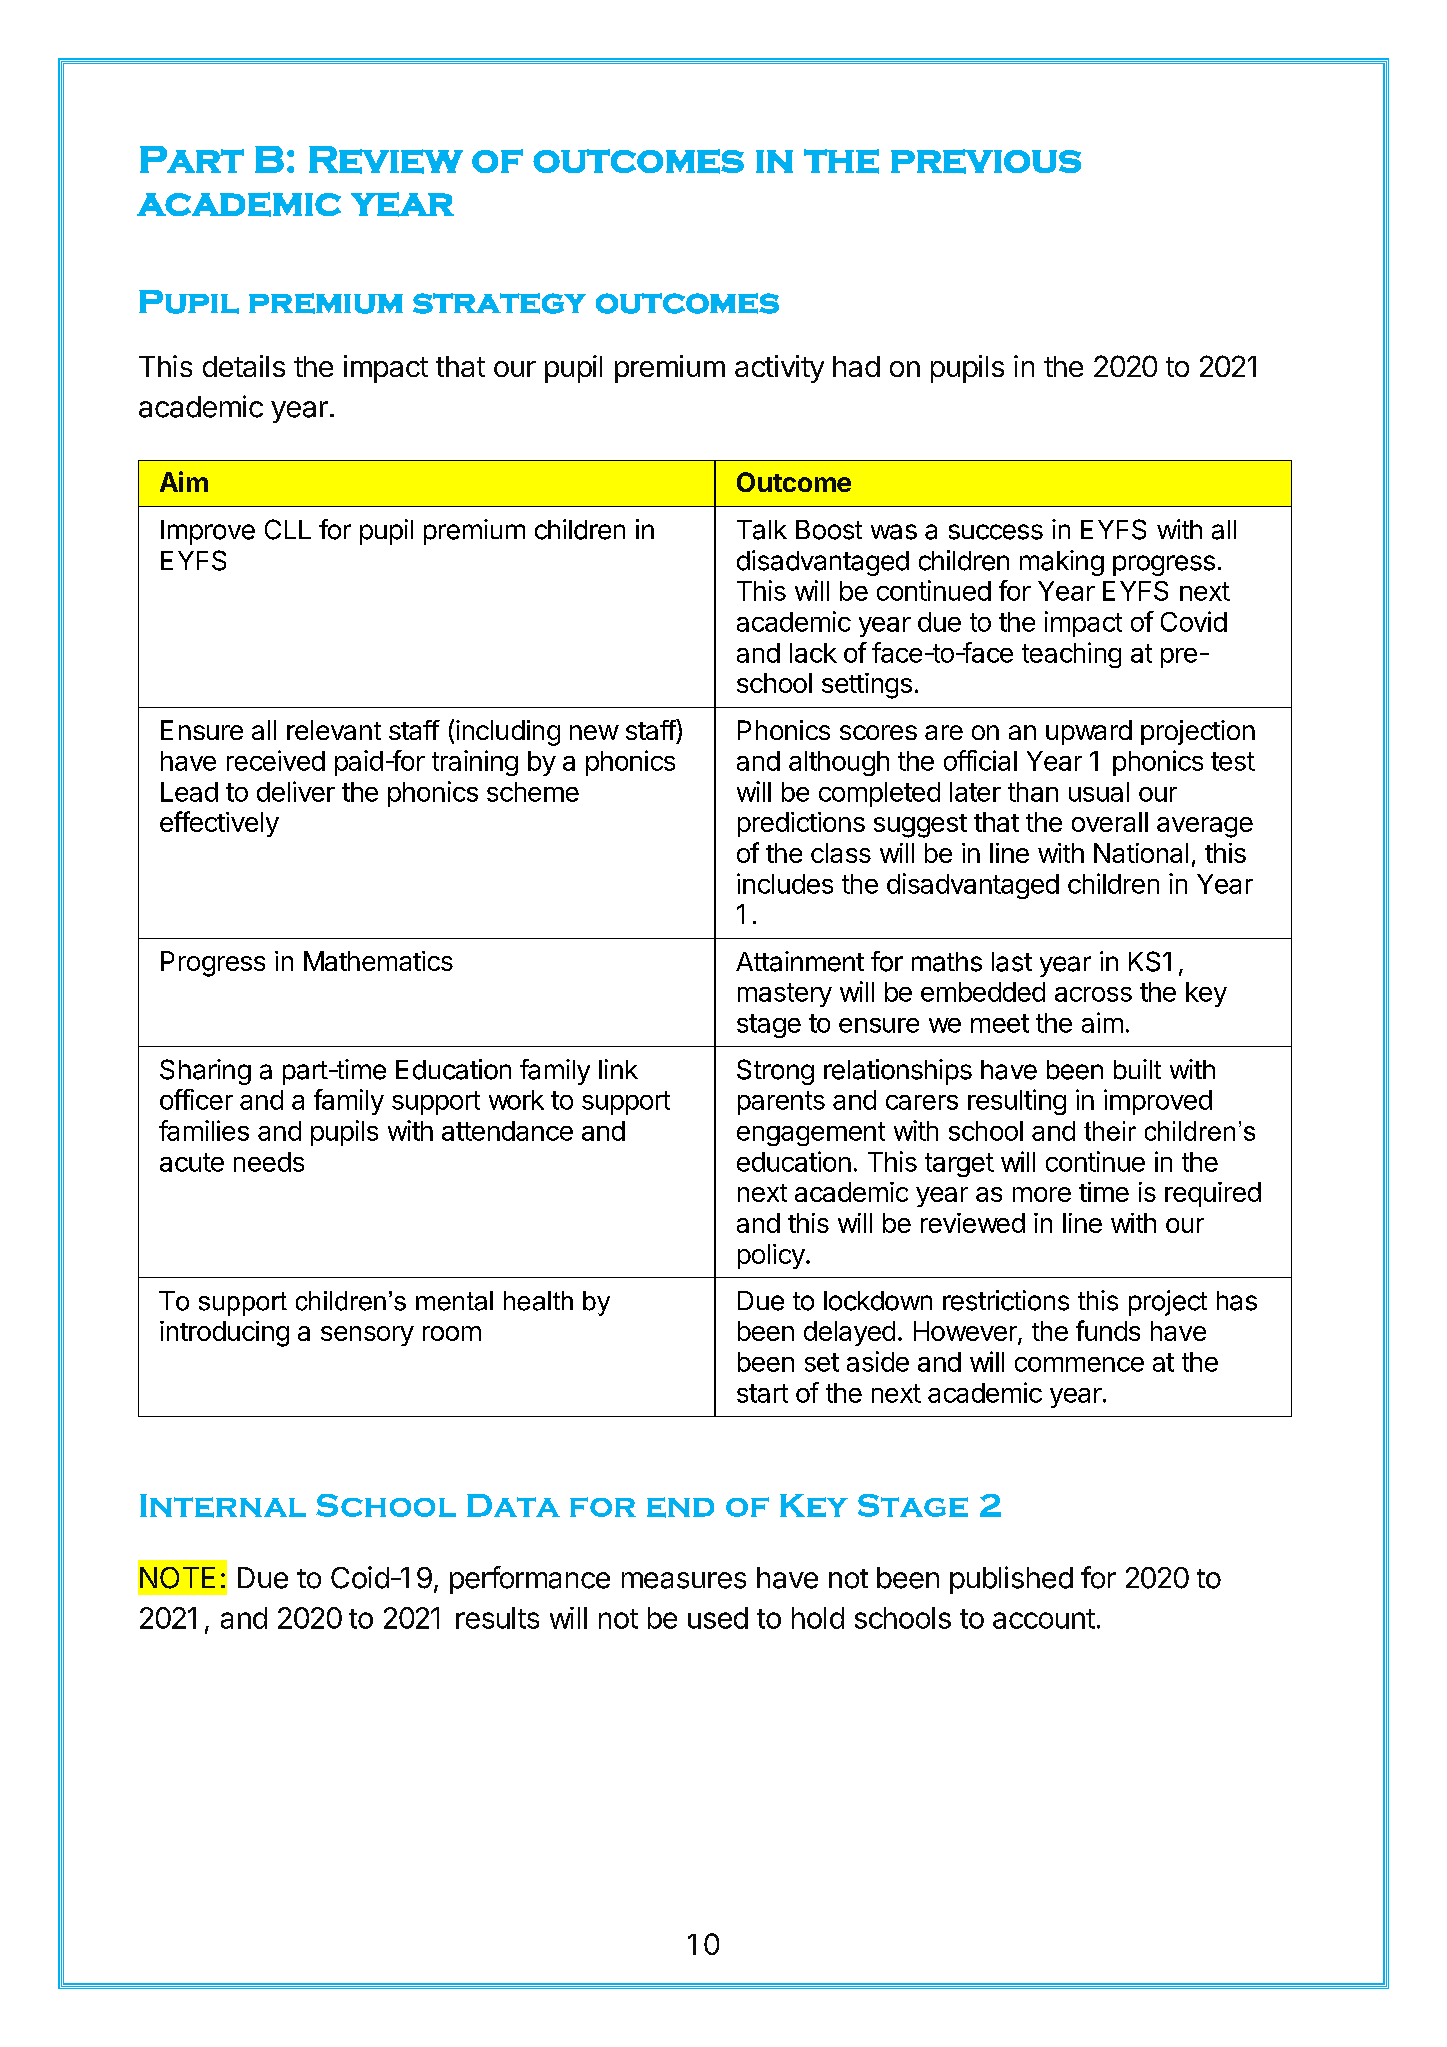  Describe the element at coordinates (177, 1578) in the screenshot. I see `NOTE` at that location.
